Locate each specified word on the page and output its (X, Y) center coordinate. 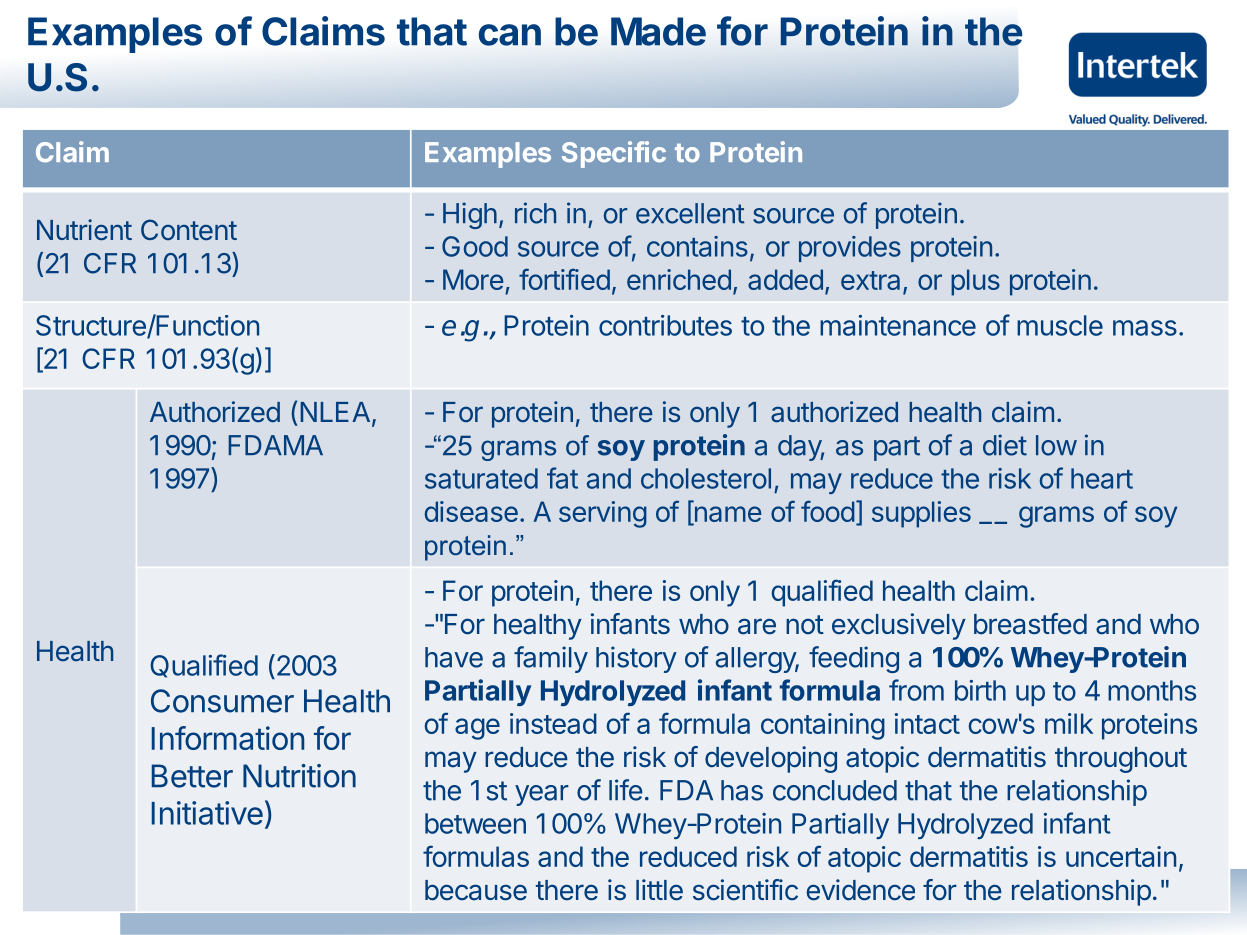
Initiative (207, 813)
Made (658, 31)
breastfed (1030, 624)
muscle (1060, 325)
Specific (614, 154)
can (510, 35)
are (757, 626)
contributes (665, 325)
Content (189, 229)
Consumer (222, 701)
